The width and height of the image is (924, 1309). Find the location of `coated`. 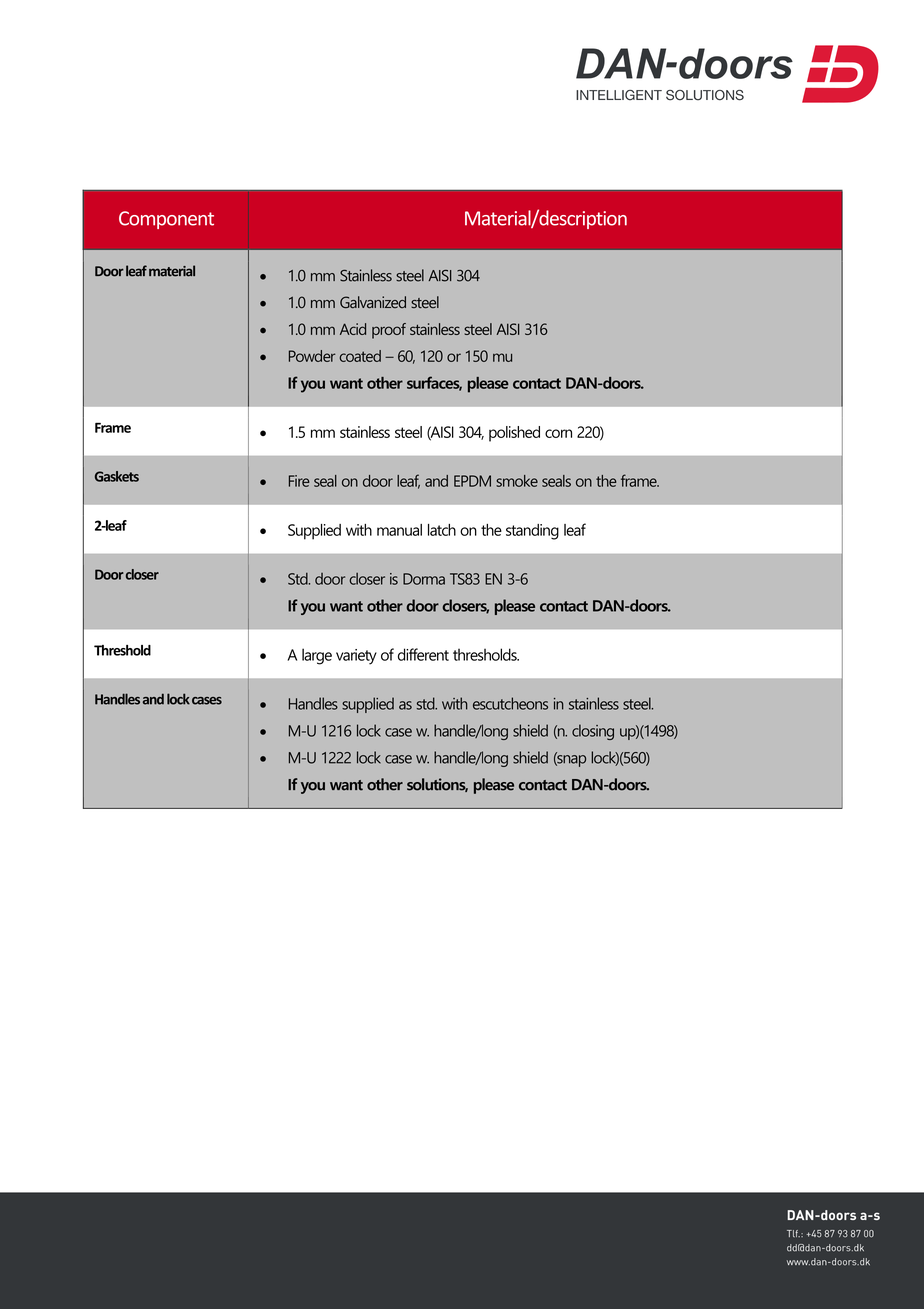

coated is located at coordinates (360, 356).
